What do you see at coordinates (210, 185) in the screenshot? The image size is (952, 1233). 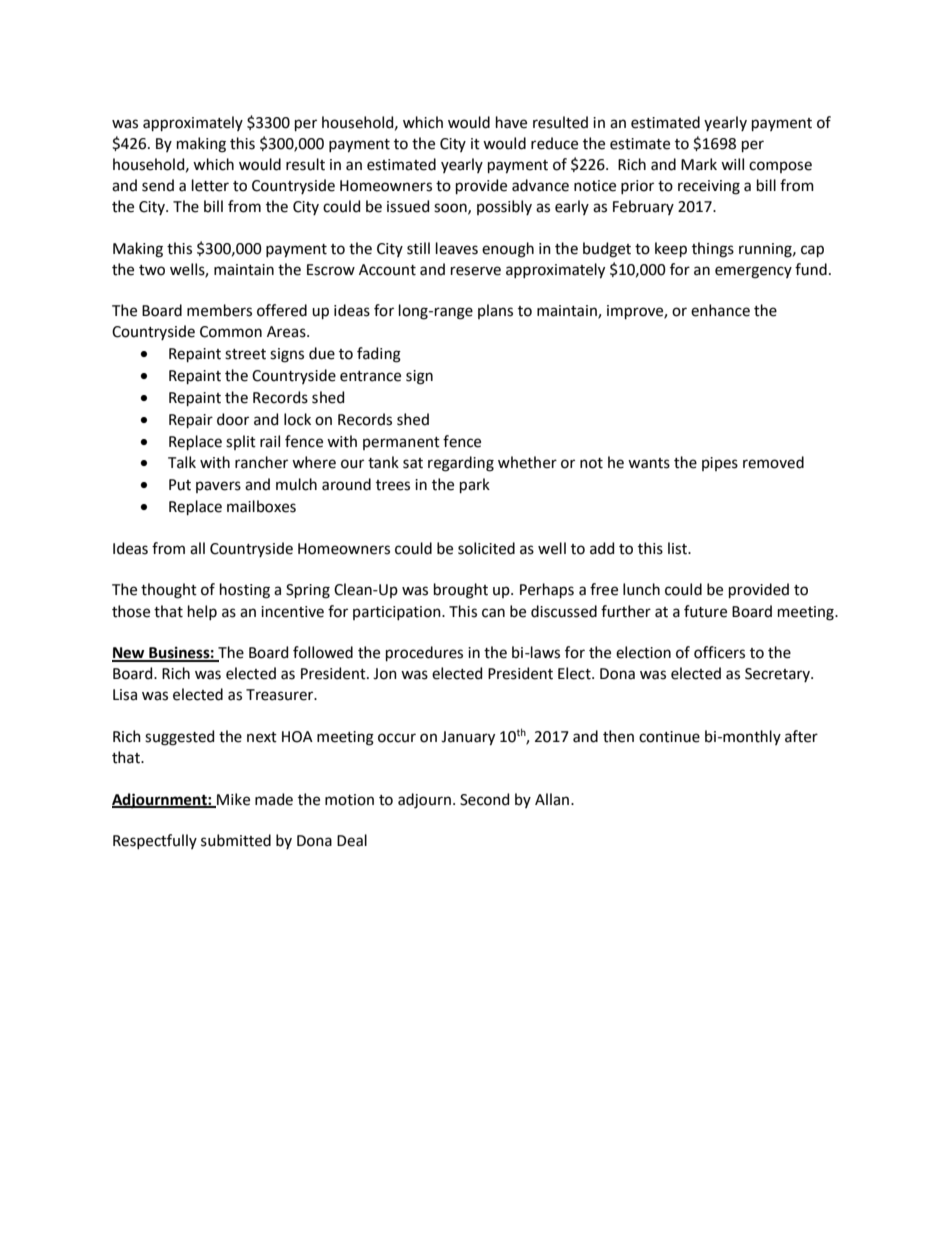 I see `letter` at bounding box center [210, 185].
